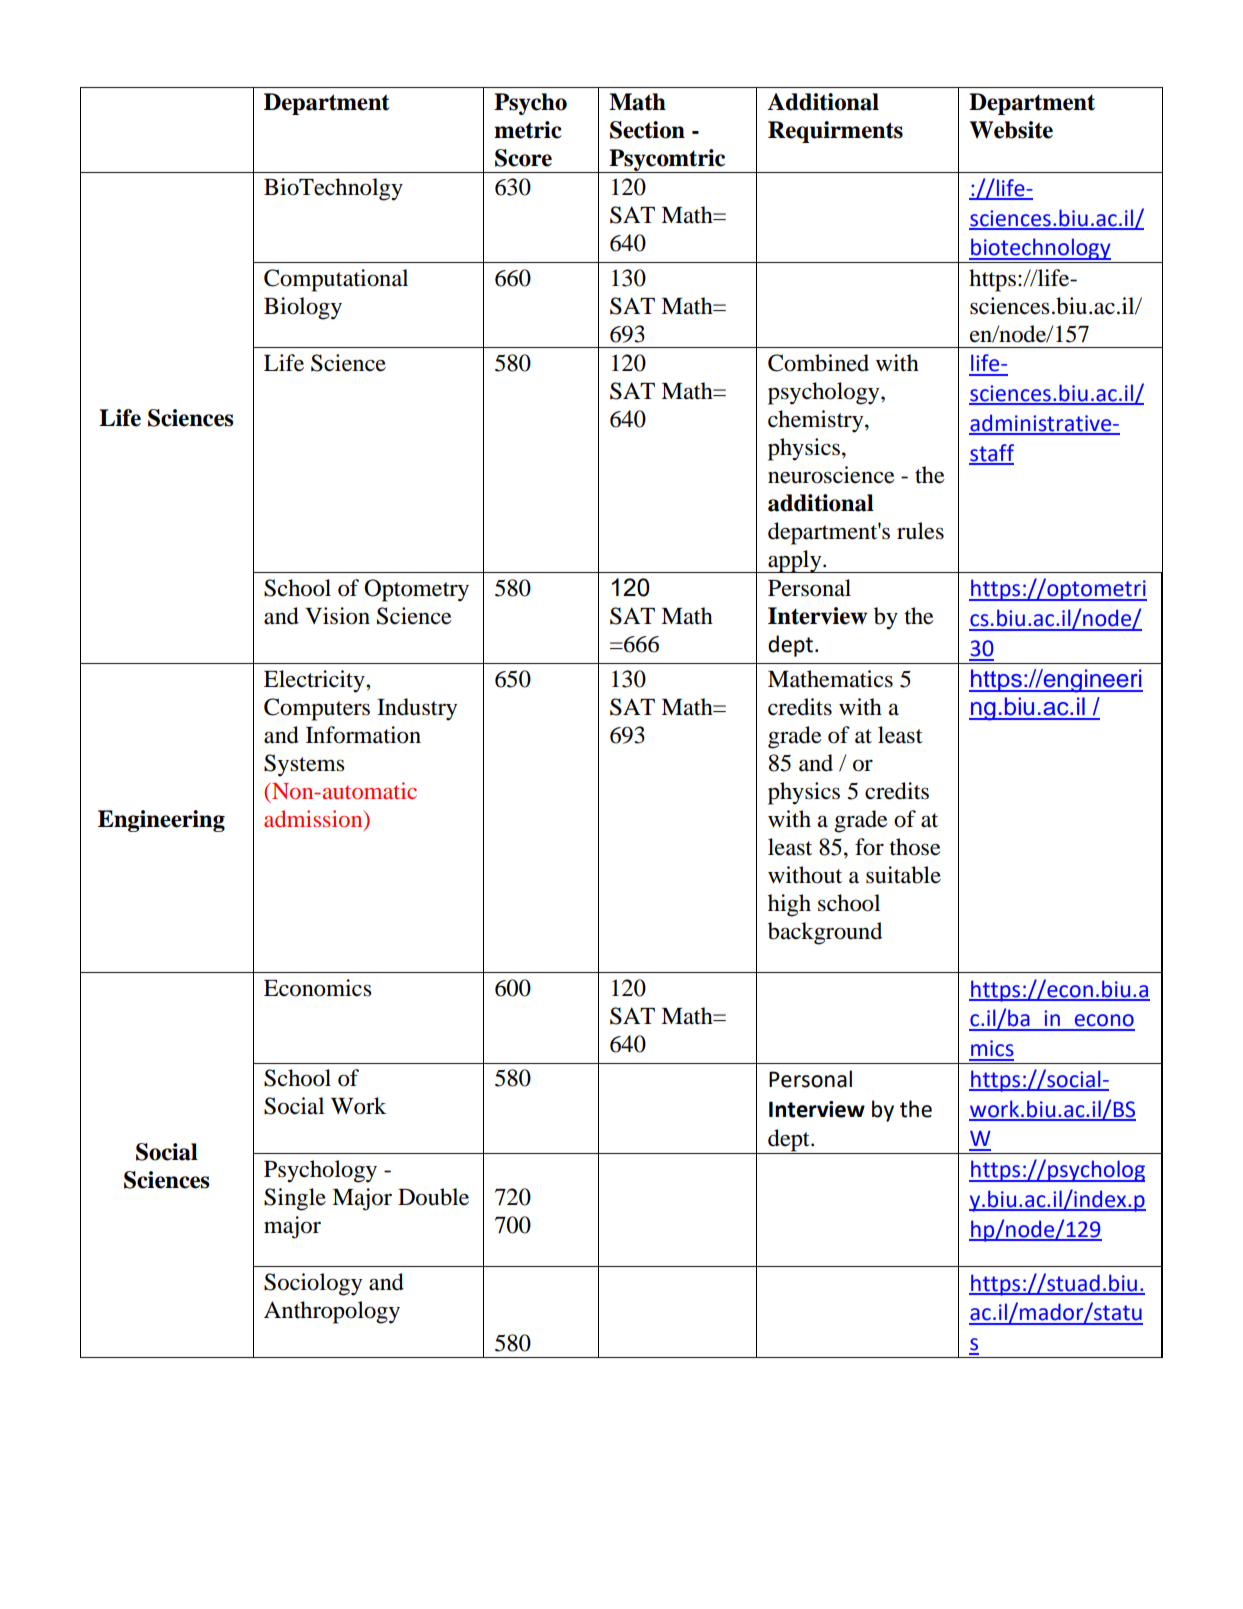 This page has width=1243, height=1609. What do you see at coordinates (523, 158) in the page?
I see `Score` at bounding box center [523, 158].
